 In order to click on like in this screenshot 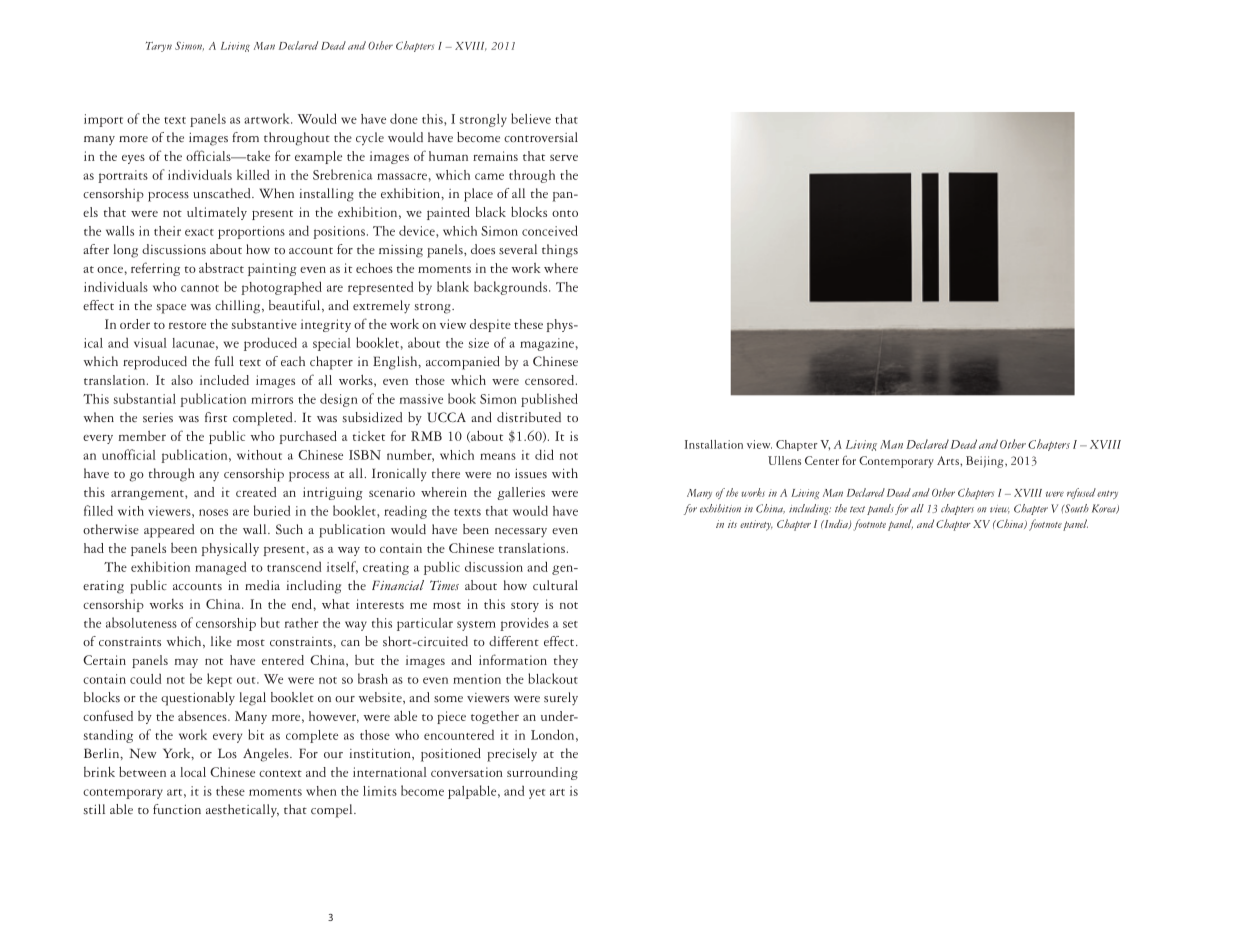, I will do `click(221, 641)`.
